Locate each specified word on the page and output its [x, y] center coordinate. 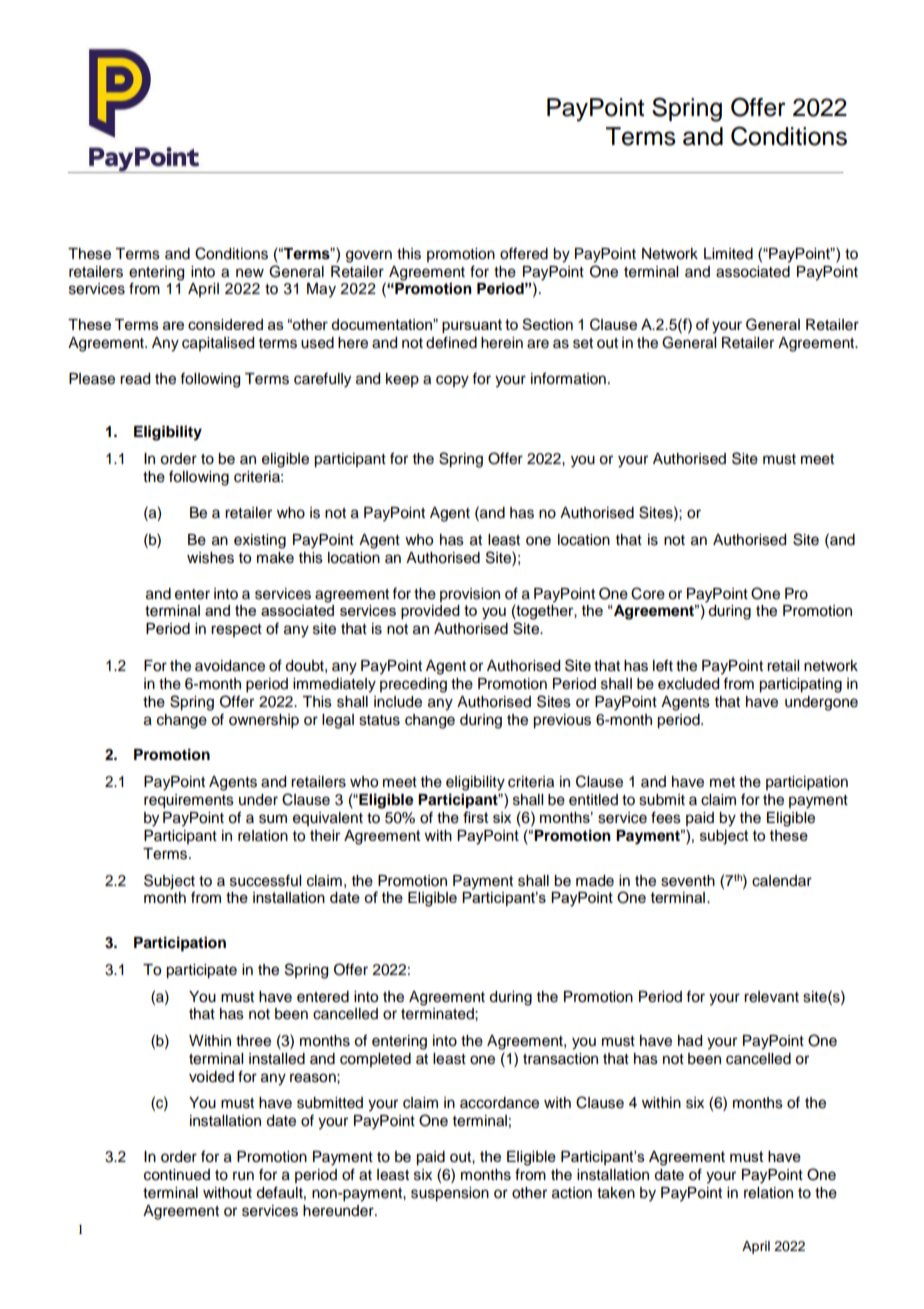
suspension [450, 1194]
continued [177, 1175]
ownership [264, 721]
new [250, 273]
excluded [688, 684]
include [398, 702]
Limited [728, 254]
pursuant [472, 326]
